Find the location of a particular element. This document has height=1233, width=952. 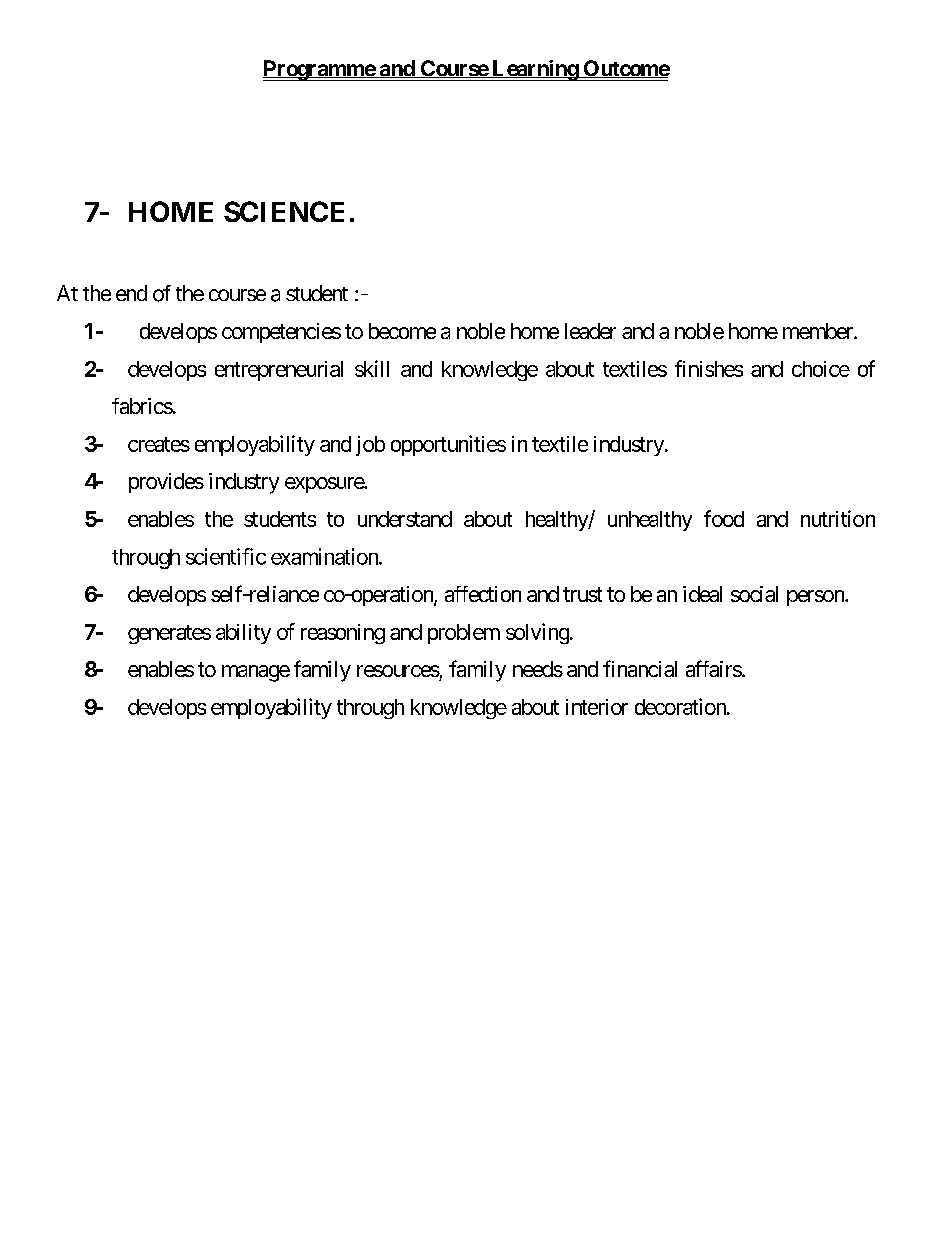

food is located at coordinates (724, 518).
